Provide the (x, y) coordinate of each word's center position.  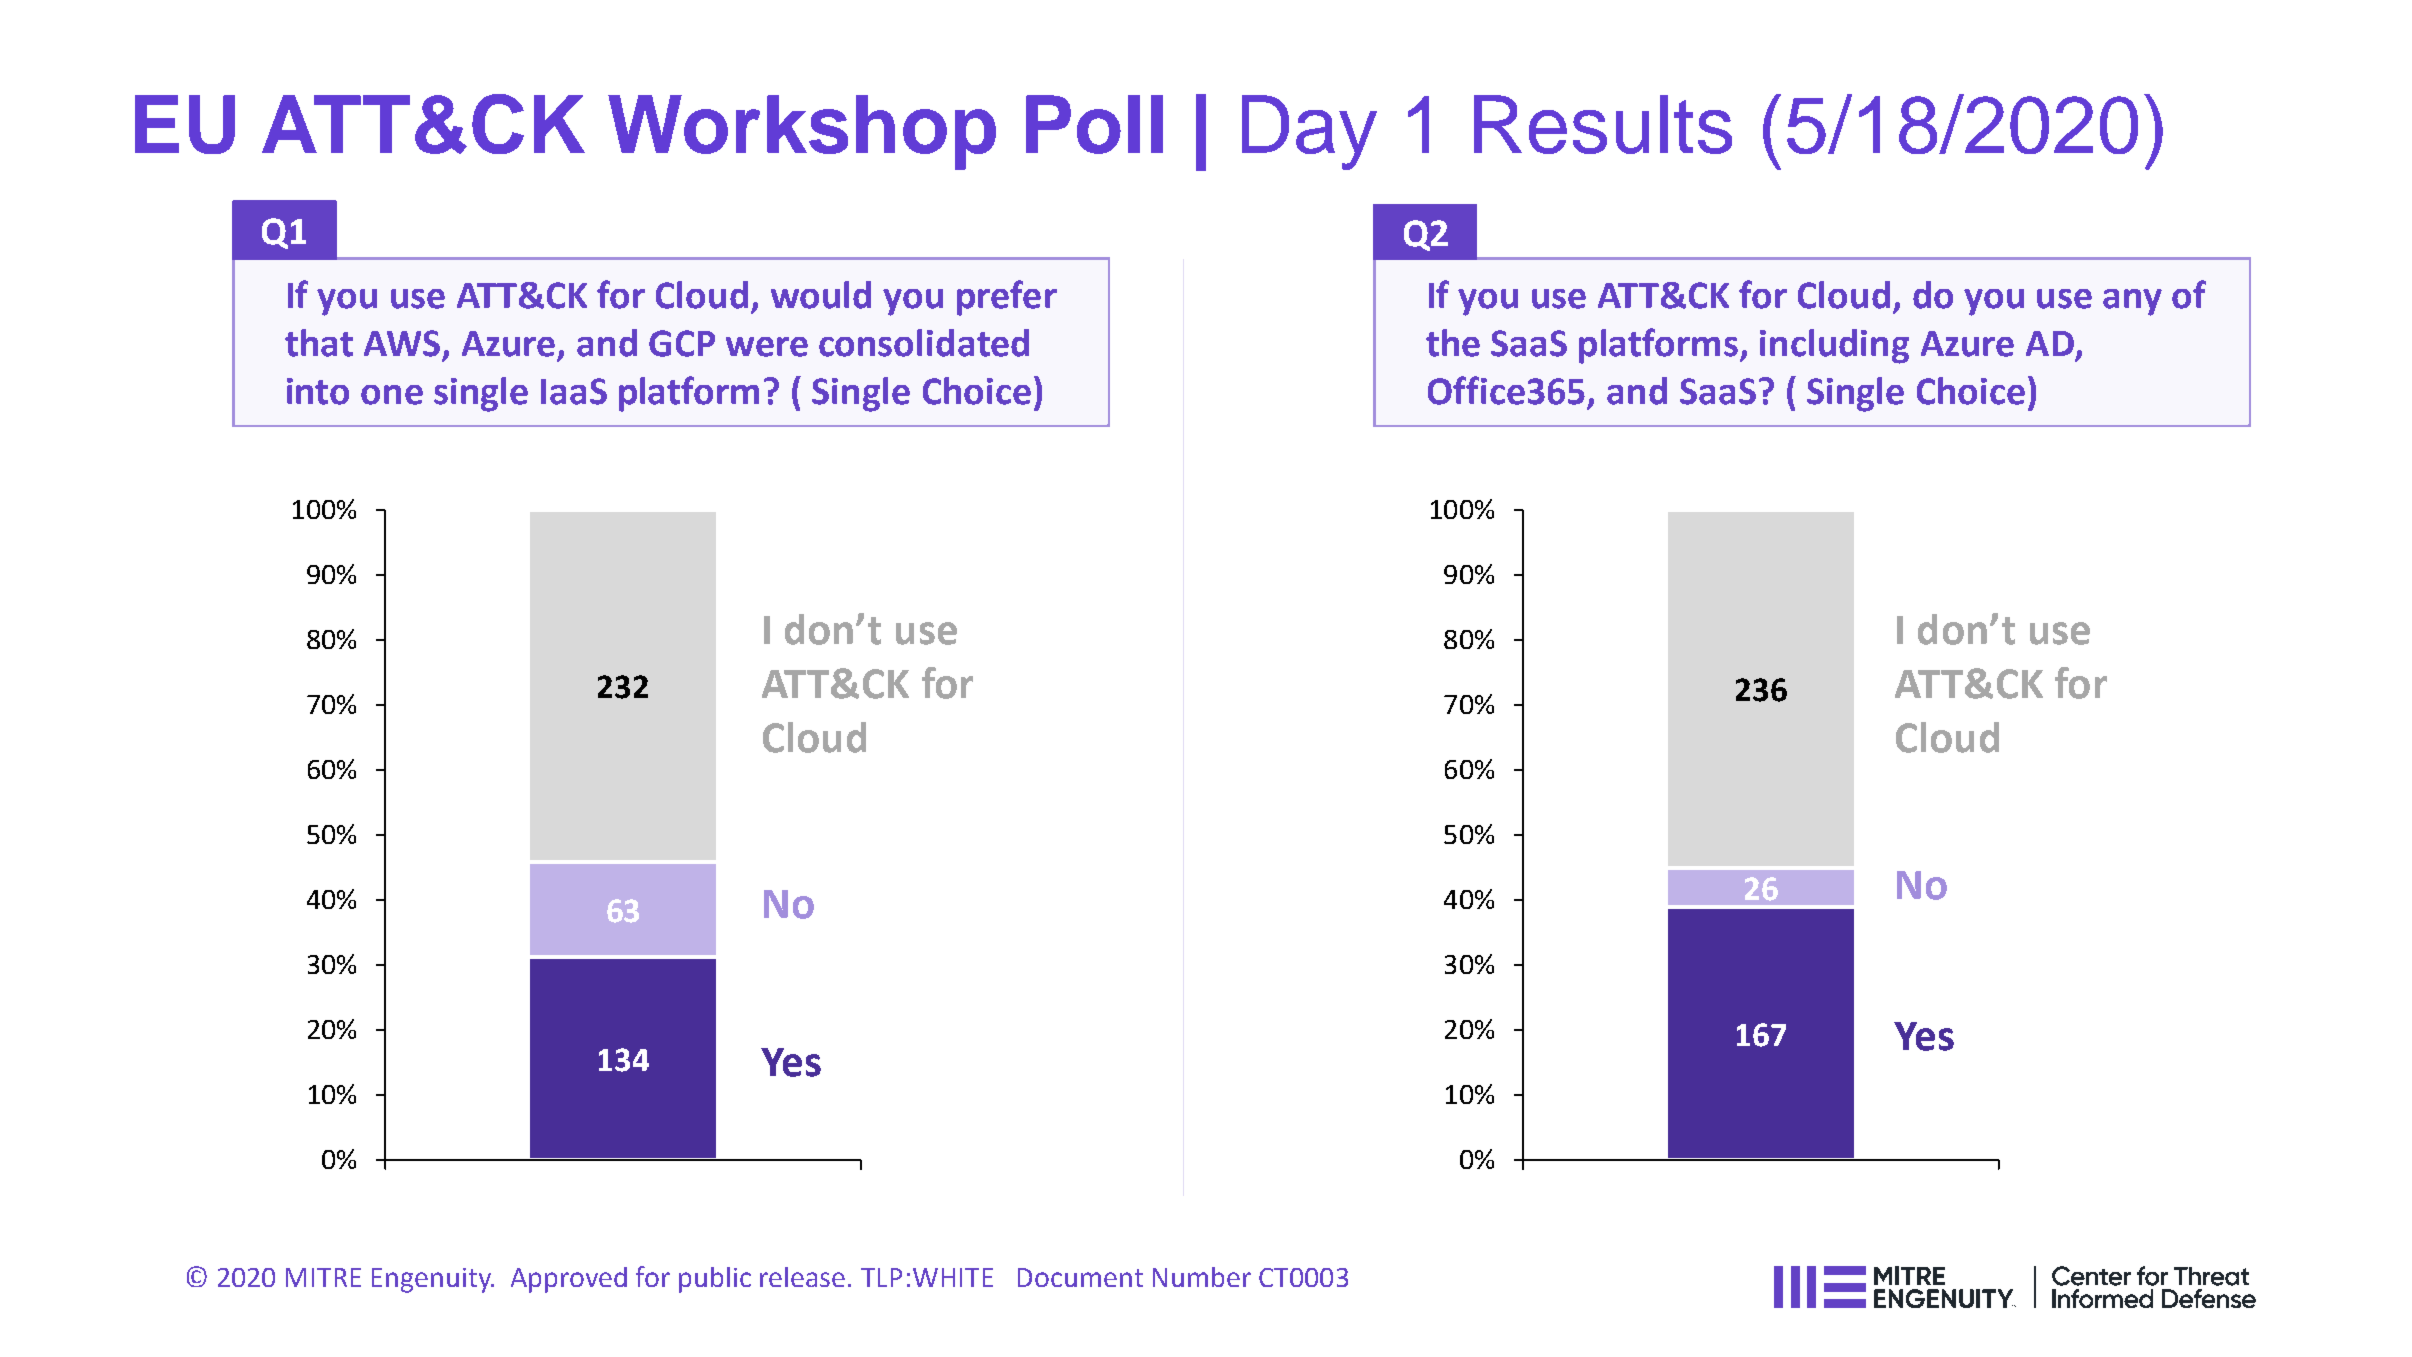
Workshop (802, 132)
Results (1603, 124)
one (392, 395)
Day (1309, 132)
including (1834, 346)
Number (1202, 1277)
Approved (569, 1280)
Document (1080, 1277)
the (1453, 343)
